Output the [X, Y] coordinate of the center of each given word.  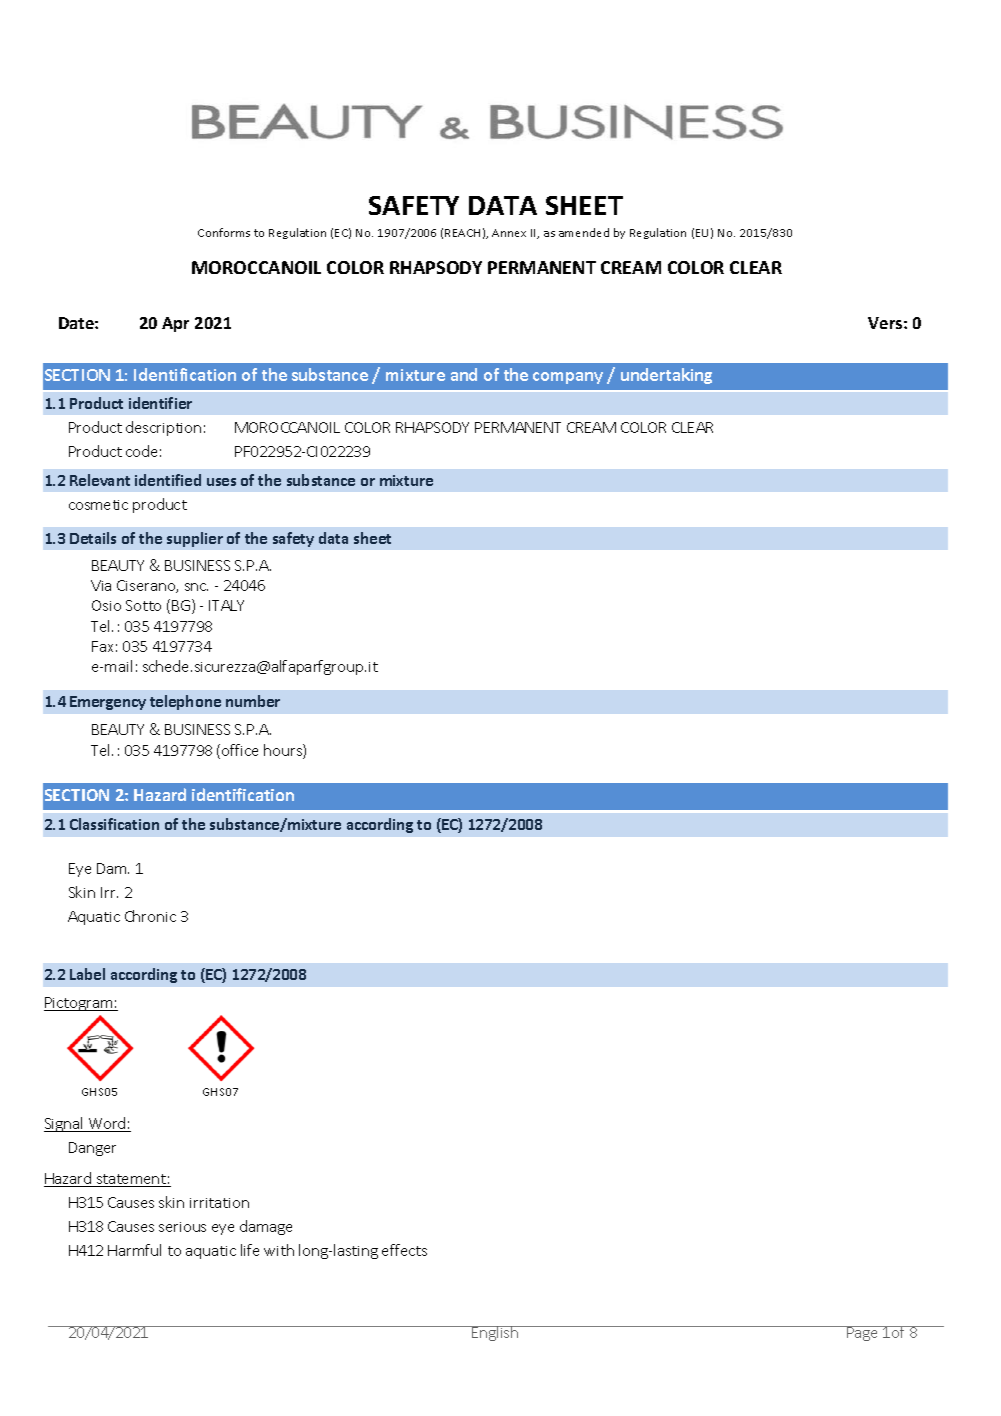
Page [863, 1333]
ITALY [226, 605]
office [240, 750]
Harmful [134, 1250]
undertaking [666, 376]
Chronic [150, 916]
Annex [509, 233]
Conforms [224, 232]
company [568, 378]
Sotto [143, 605]
